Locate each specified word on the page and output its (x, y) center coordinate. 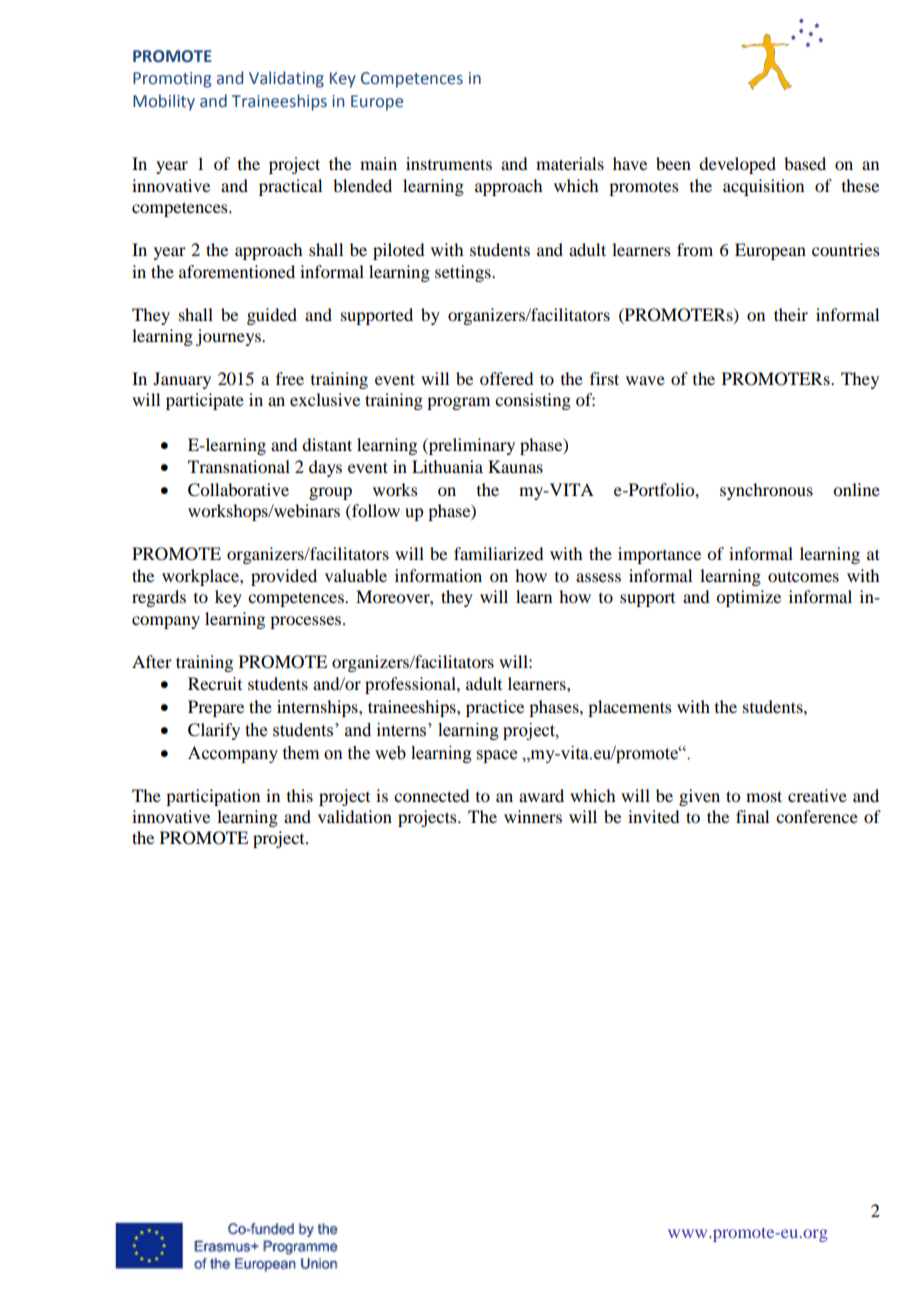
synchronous (766, 491)
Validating (286, 79)
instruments (449, 163)
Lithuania (447, 466)
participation (213, 797)
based (805, 163)
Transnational (239, 466)
